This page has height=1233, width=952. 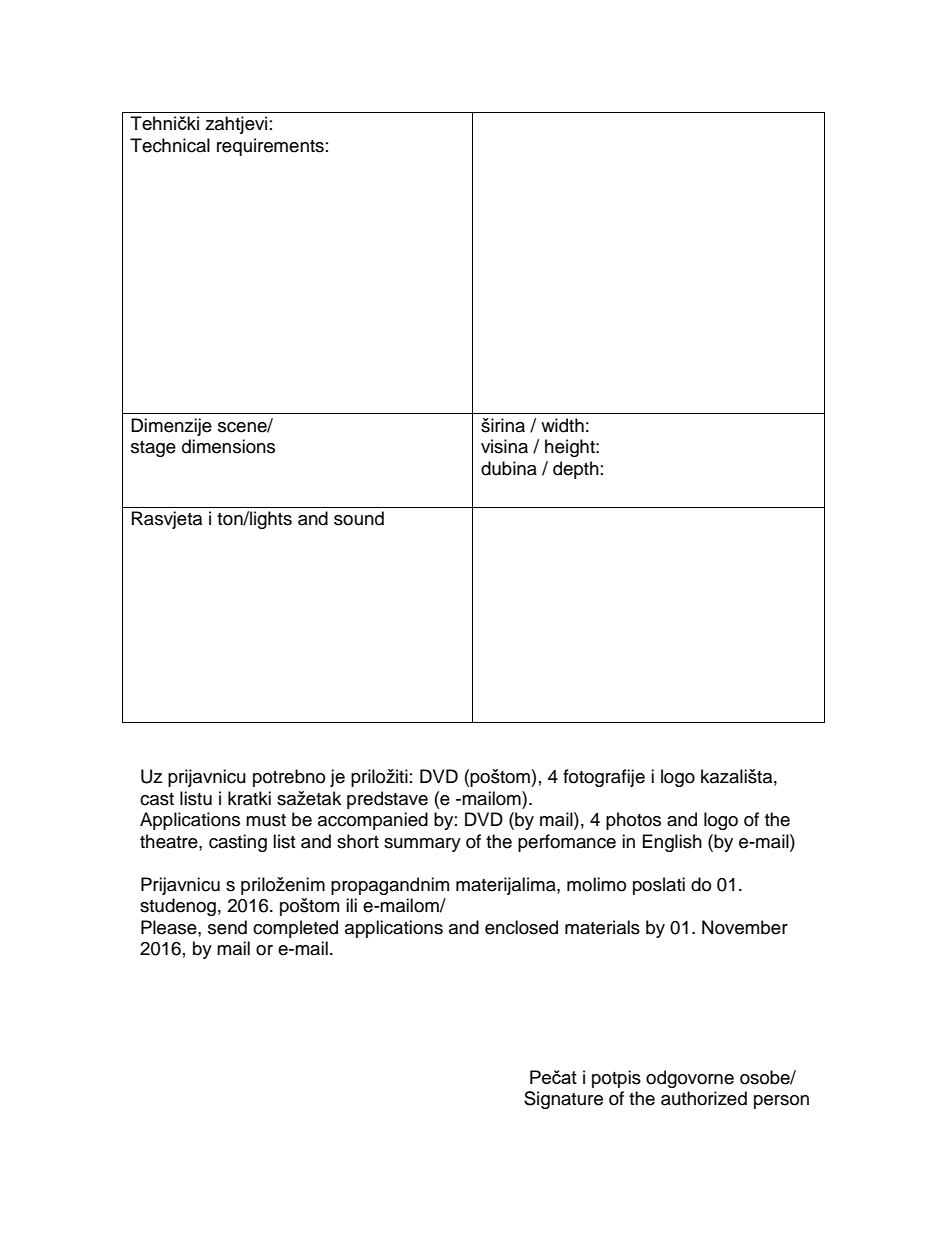 What do you see at coordinates (562, 425) in the page?
I see `width` at bounding box center [562, 425].
